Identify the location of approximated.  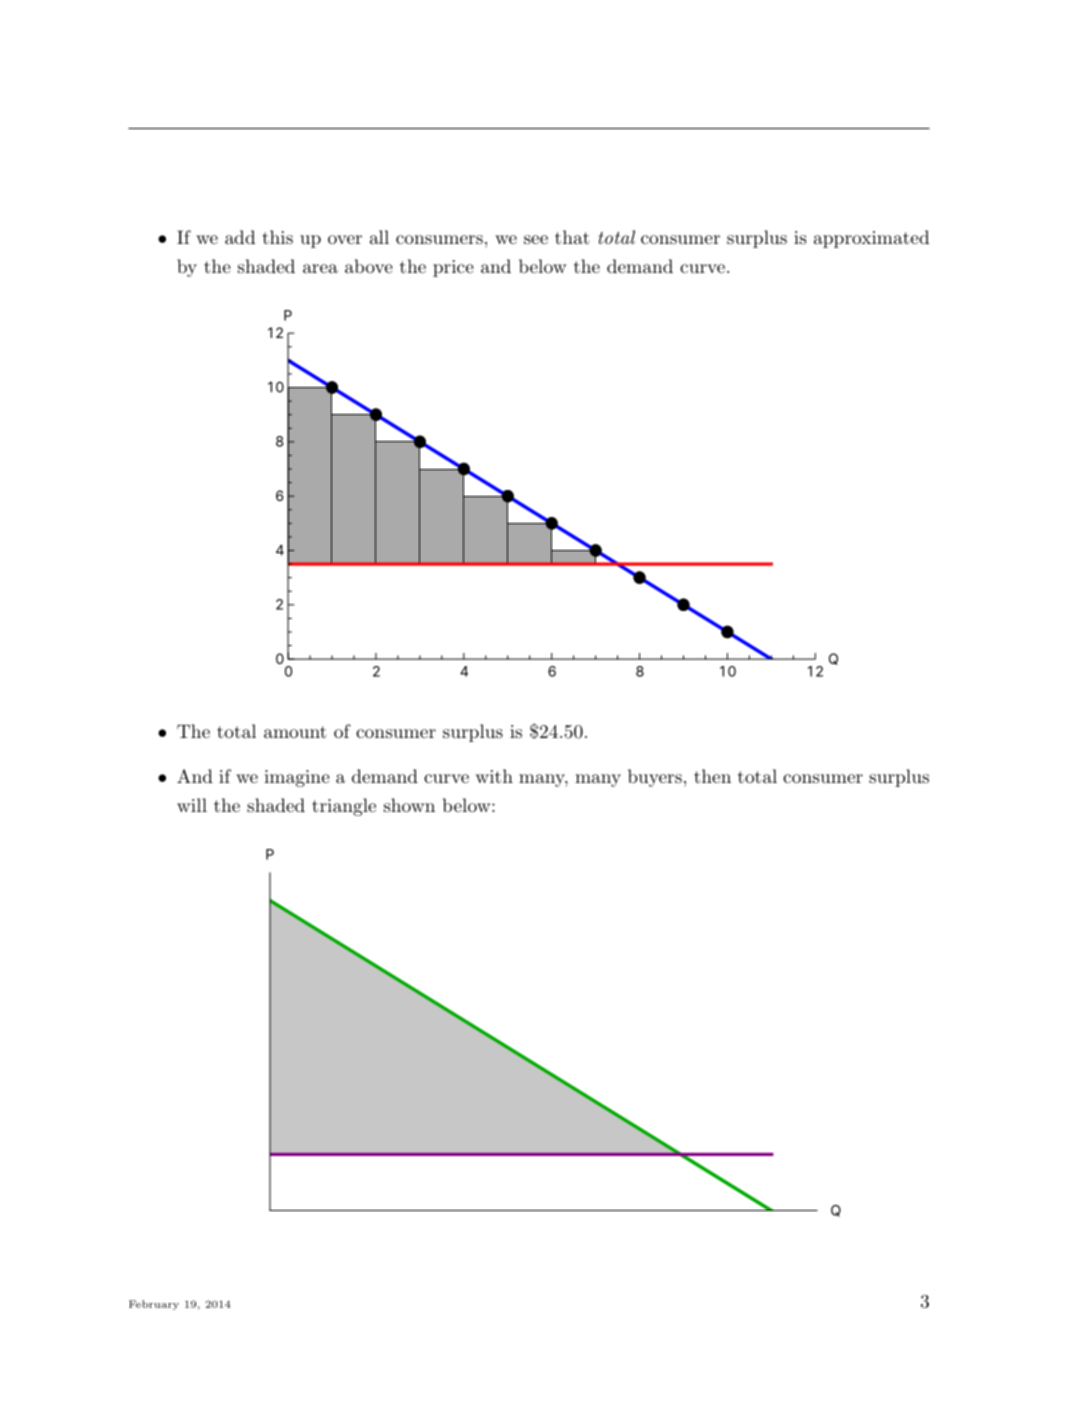
(871, 239).
